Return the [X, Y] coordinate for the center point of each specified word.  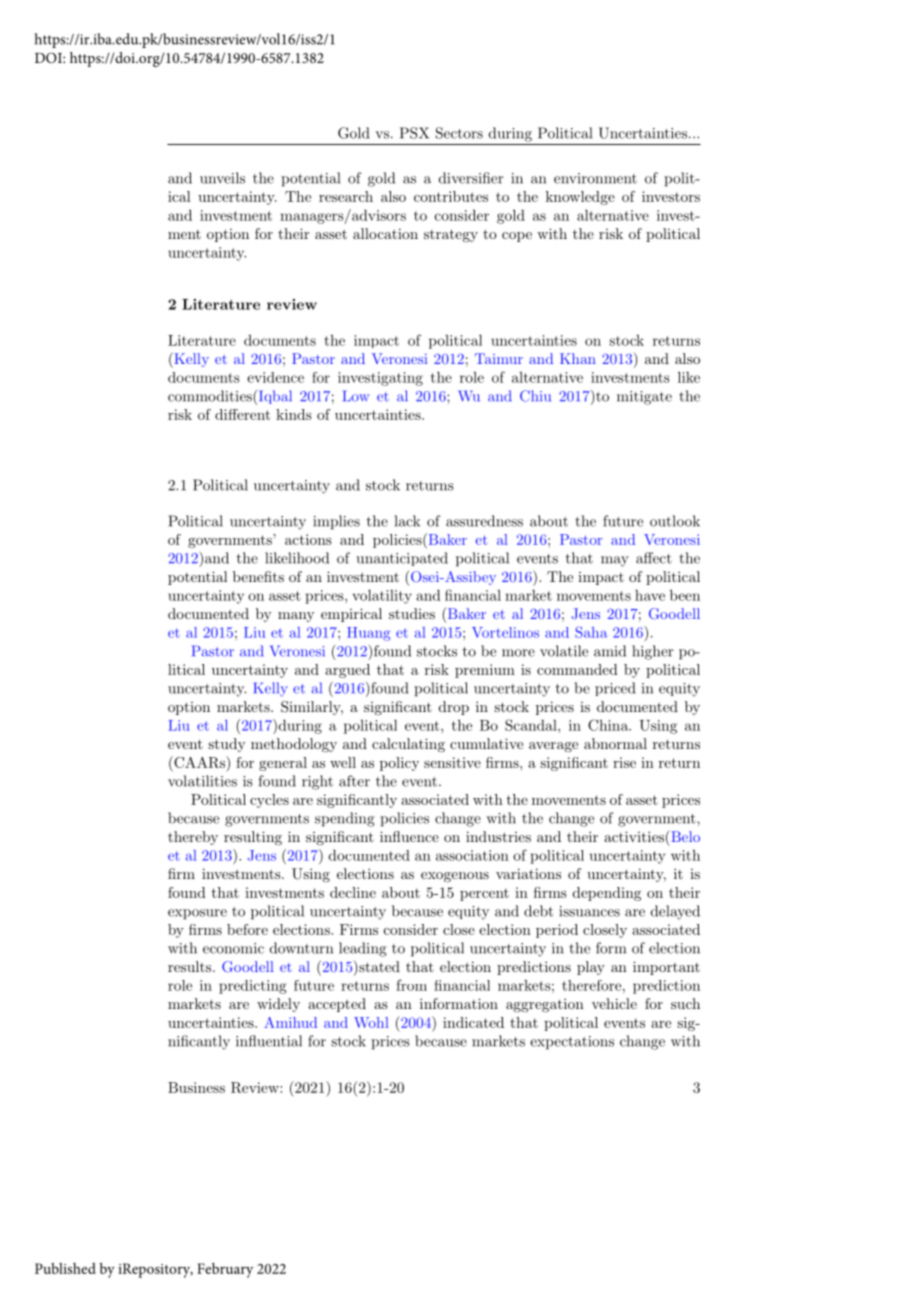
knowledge [580, 198]
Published [65, 1268]
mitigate [644, 398]
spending [345, 819]
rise [624, 762]
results [191, 966]
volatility [382, 597]
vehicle [614, 1003]
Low [356, 396]
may [615, 561]
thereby [193, 838]
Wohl [371, 1022]
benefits [258, 576]
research [346, 196]
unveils [222, 178]
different [242, 414]
